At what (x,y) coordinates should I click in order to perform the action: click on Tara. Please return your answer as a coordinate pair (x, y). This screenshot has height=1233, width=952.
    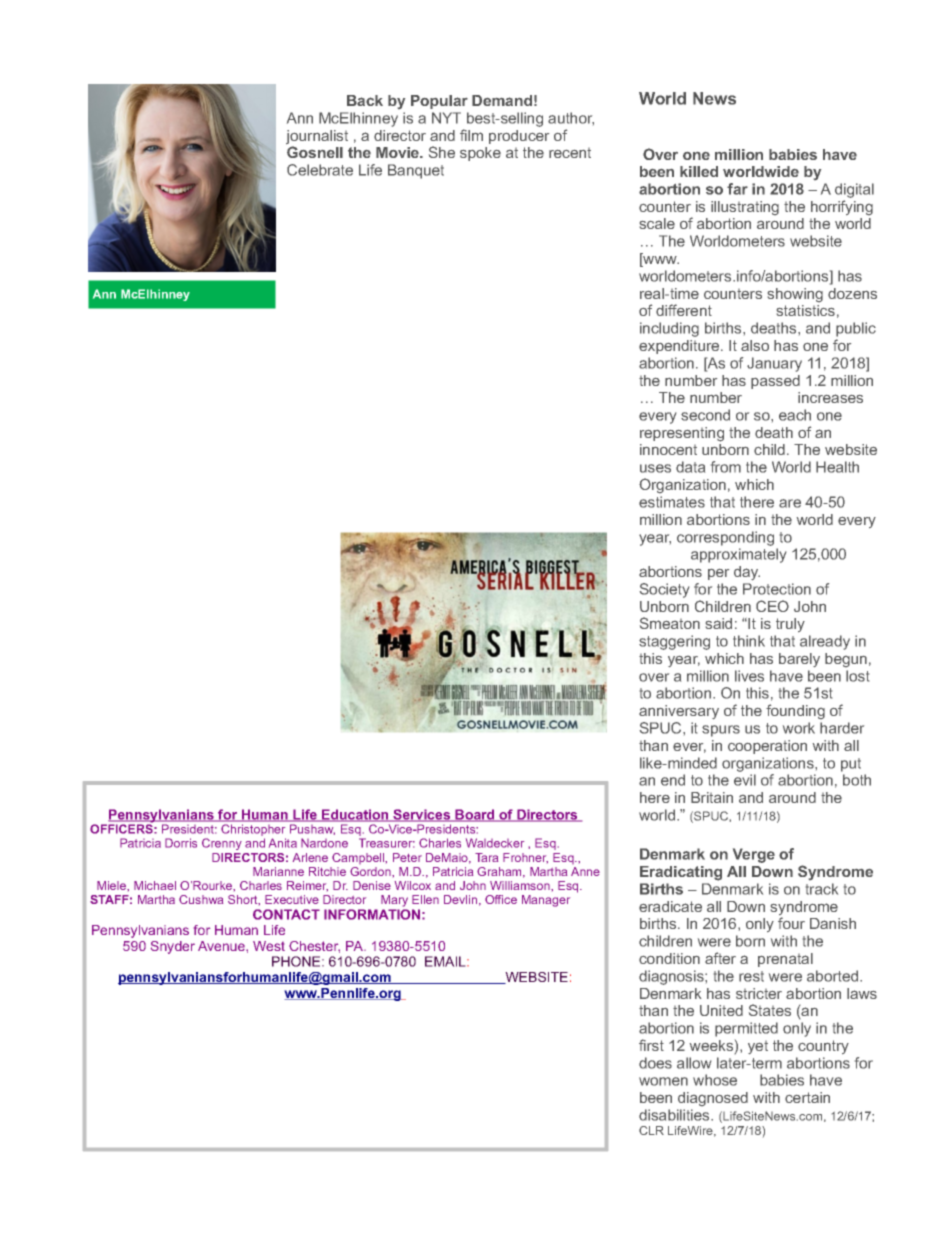
    Looking at the image, I should click on (486, 857).
